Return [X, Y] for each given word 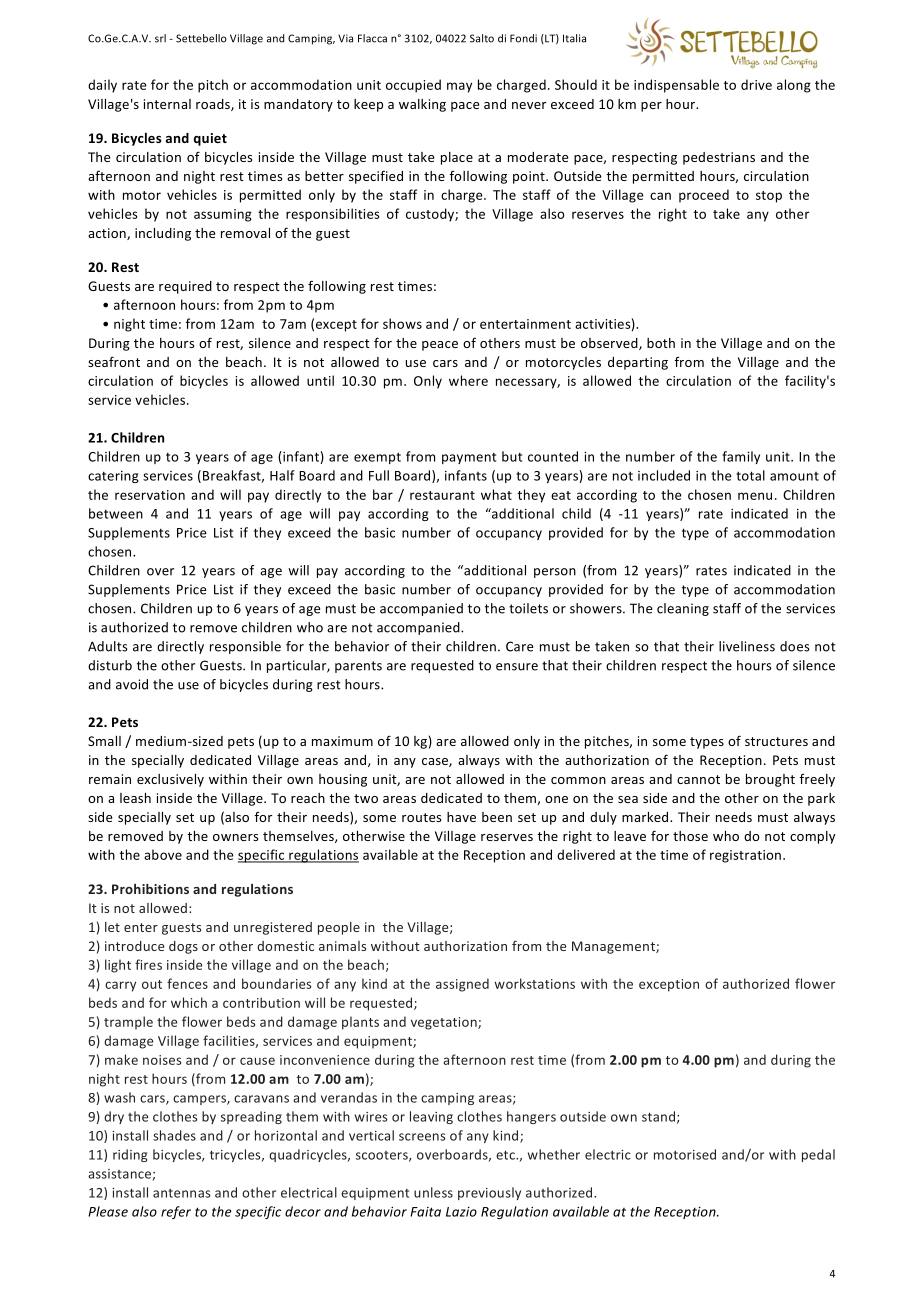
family [741, 457]
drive [756, 84]
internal [167, 104]
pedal [818, 1155]
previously [489, 1193]
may [459, 87]
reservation [150, 495]
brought [770, 780]
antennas [181, 1193]
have [461, 817]
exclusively [170, 780]
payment [469, 458]
